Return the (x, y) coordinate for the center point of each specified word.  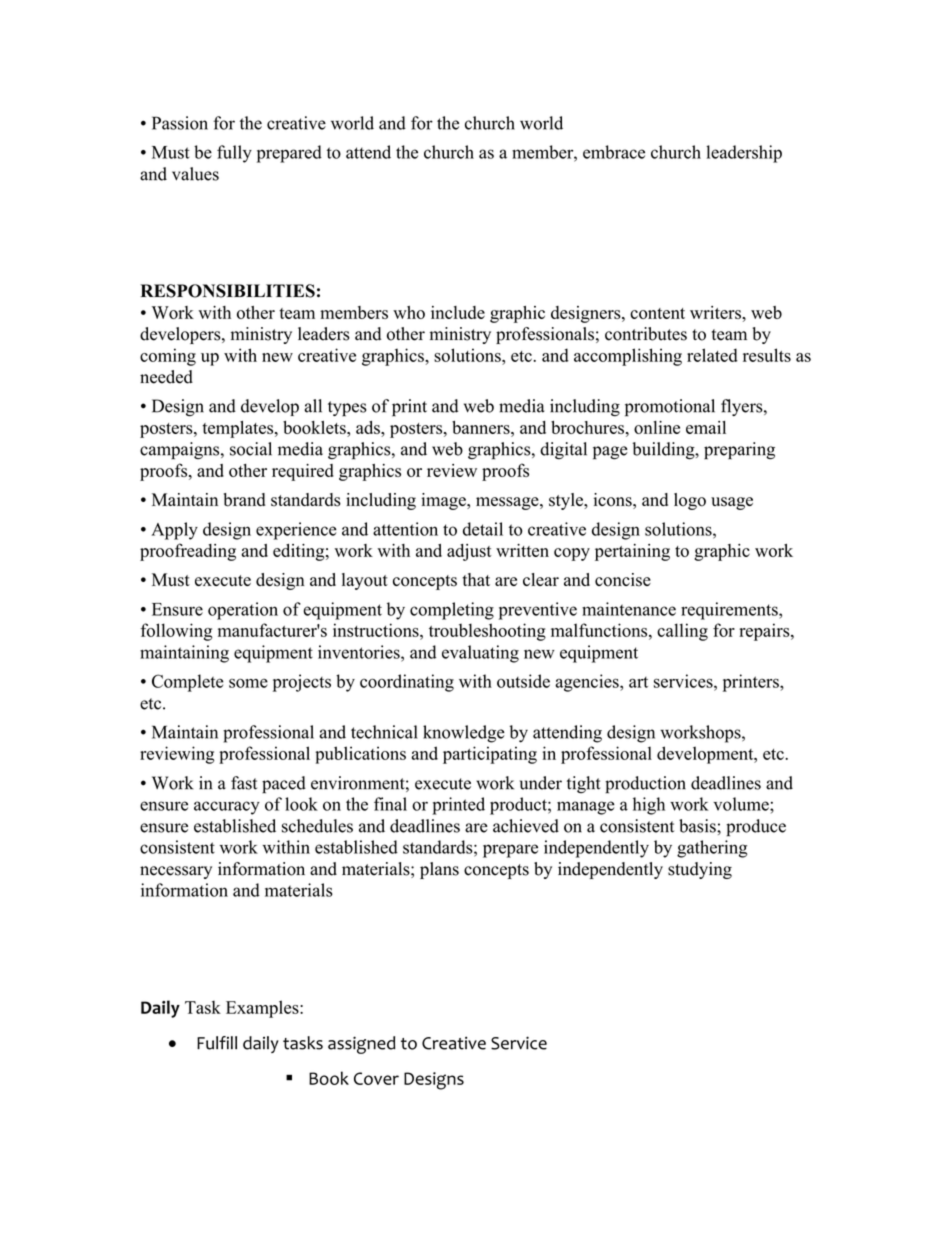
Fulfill (217, 1043)
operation (243, 611)
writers (716, 312)
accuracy (227, 808)
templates (239, 429)
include (458, 312)
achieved (526, 826)
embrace (614, 152)
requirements (730, 611)
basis (698, 826)
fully (234, 154)
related (712, 355)
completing (452, 611)
